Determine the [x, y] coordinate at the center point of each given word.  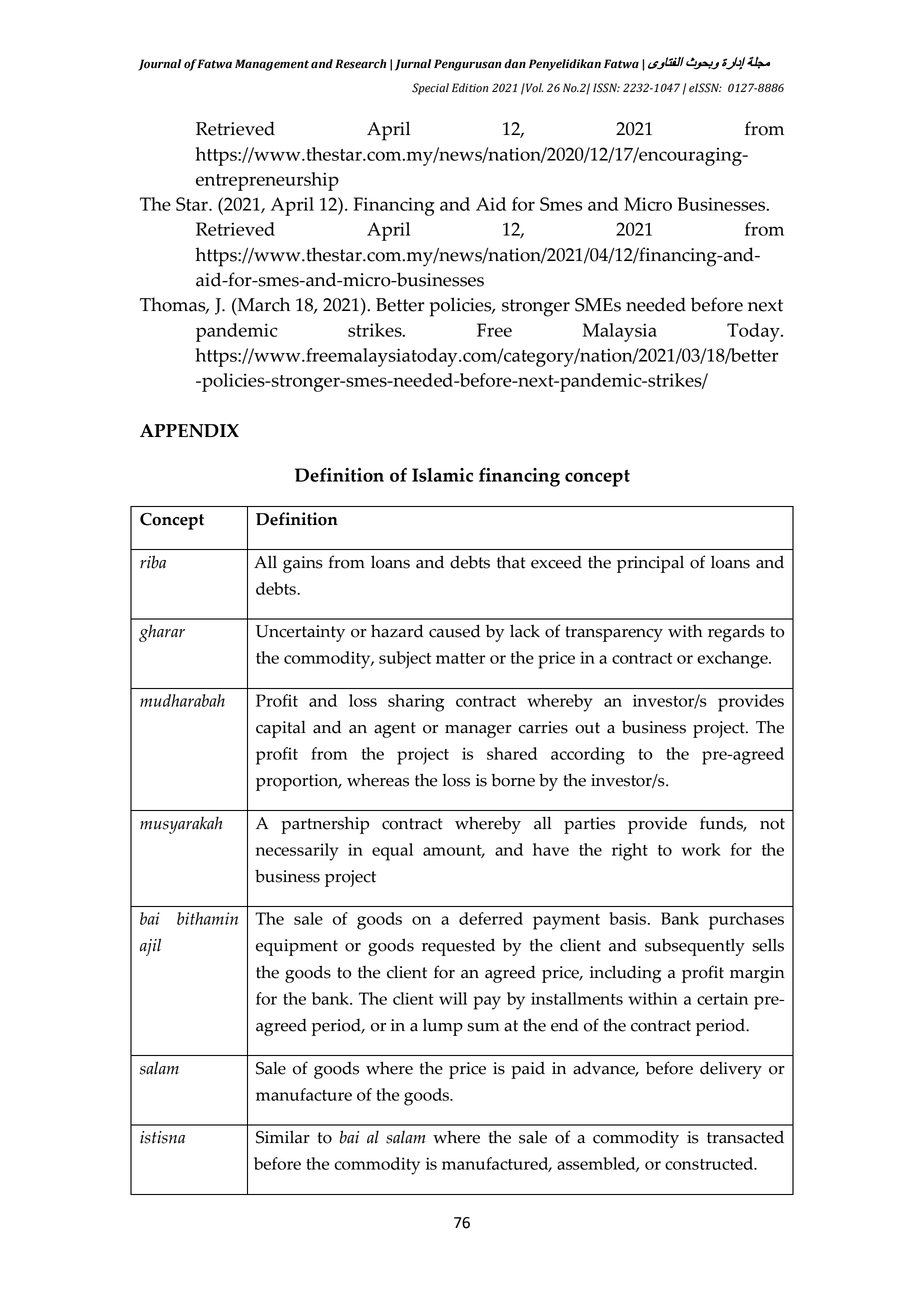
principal [650, 564]
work [701, 849]
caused [454, 631]
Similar [283, 1137]
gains [303, 564]
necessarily [297, 852]
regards [736, 633]
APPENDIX [189, 431]
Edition [470, 88]
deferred [491, 918]
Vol [533, 88]
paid [528, 1070]
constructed [710, 1163]
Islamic [442, 475]
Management [272, 65]
